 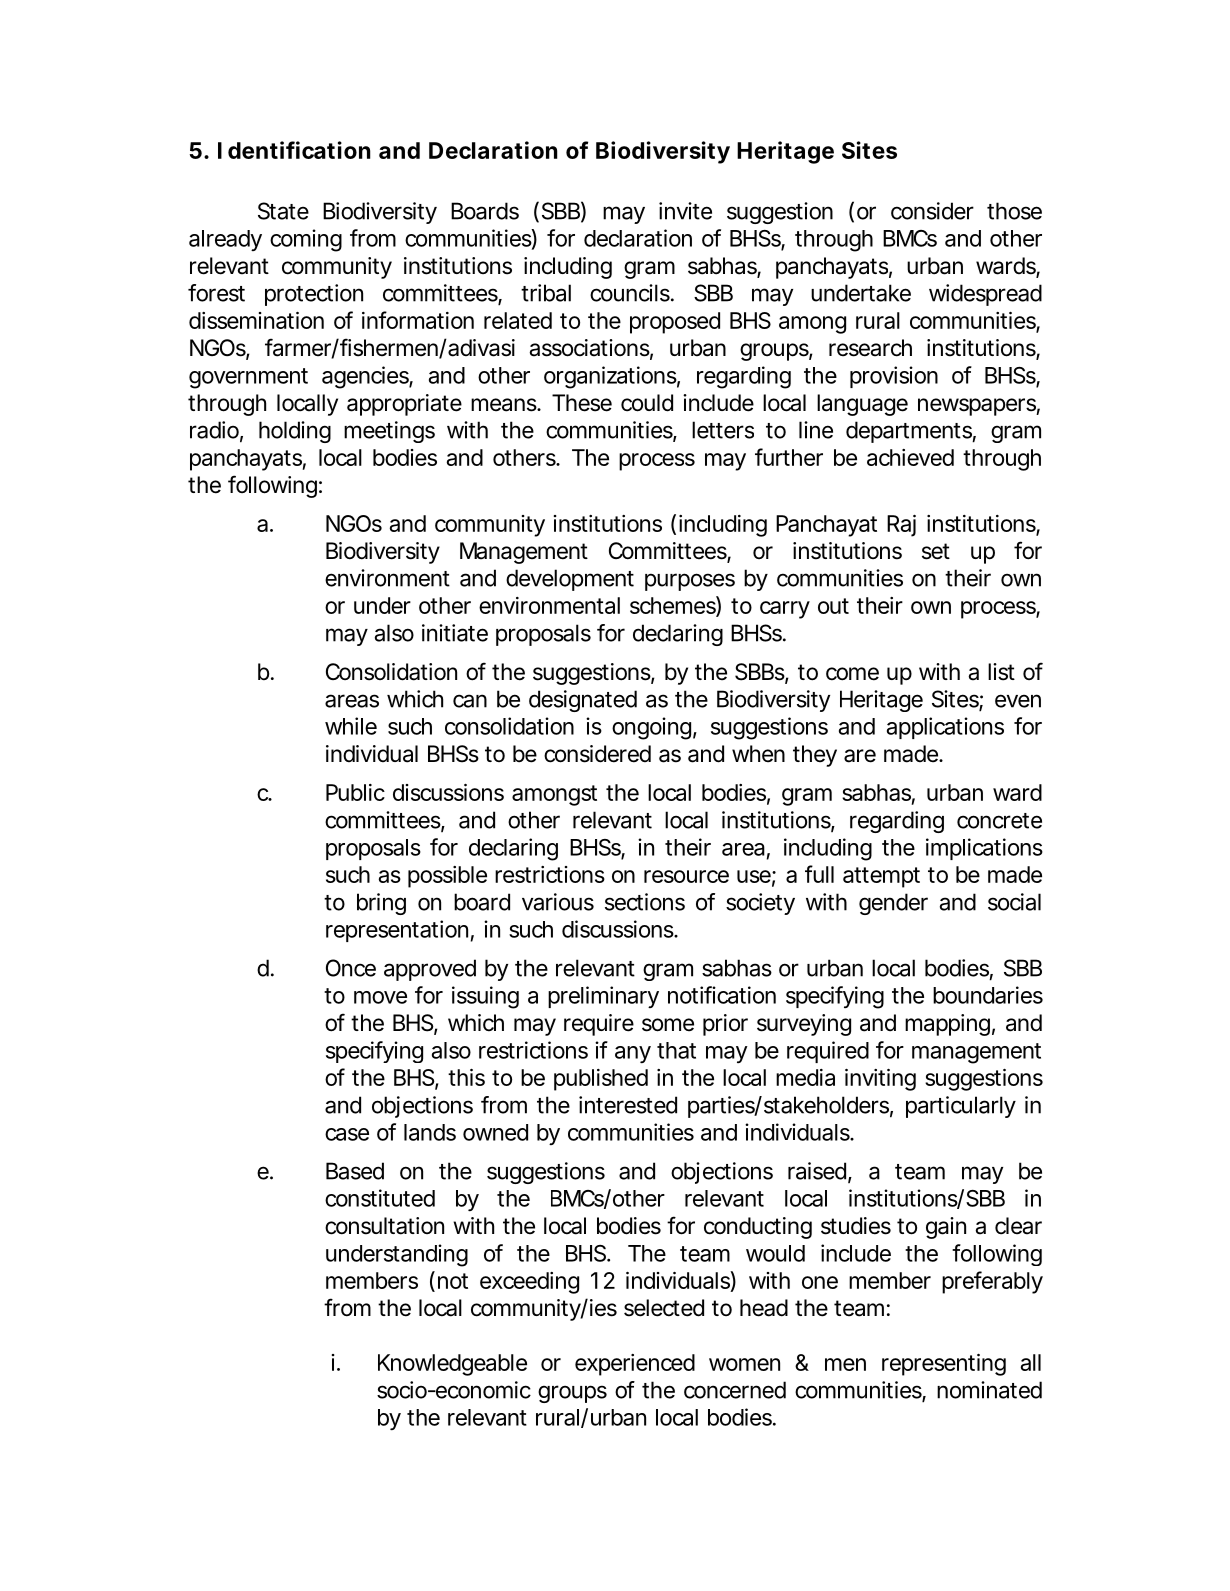 What do you see at coordinates (630, 293) in the image?
I see `councils` at bounding box center [630, 293].
